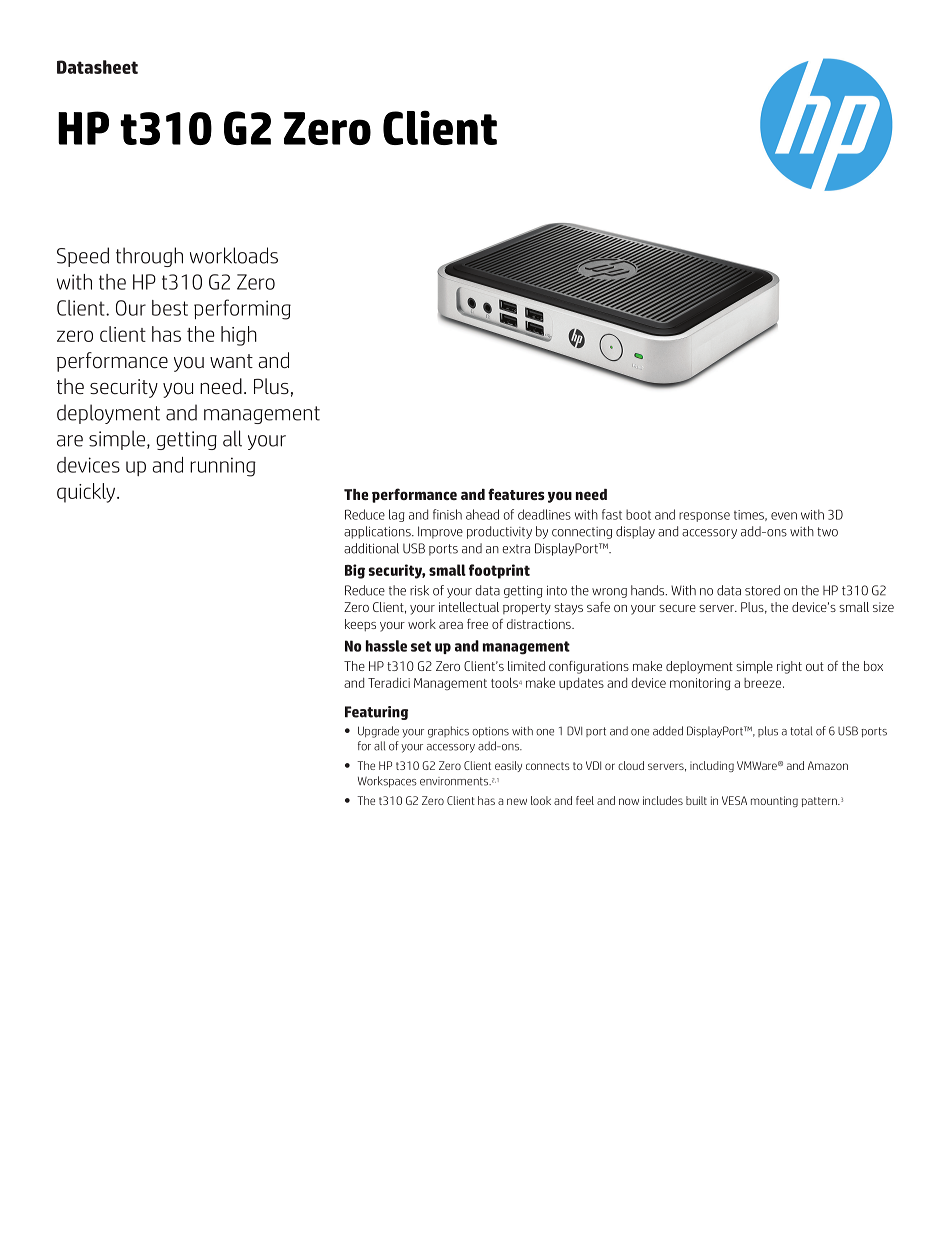  Describe the element at coordinates (242, 309) in the screenshot. I see `performing` at that location.
